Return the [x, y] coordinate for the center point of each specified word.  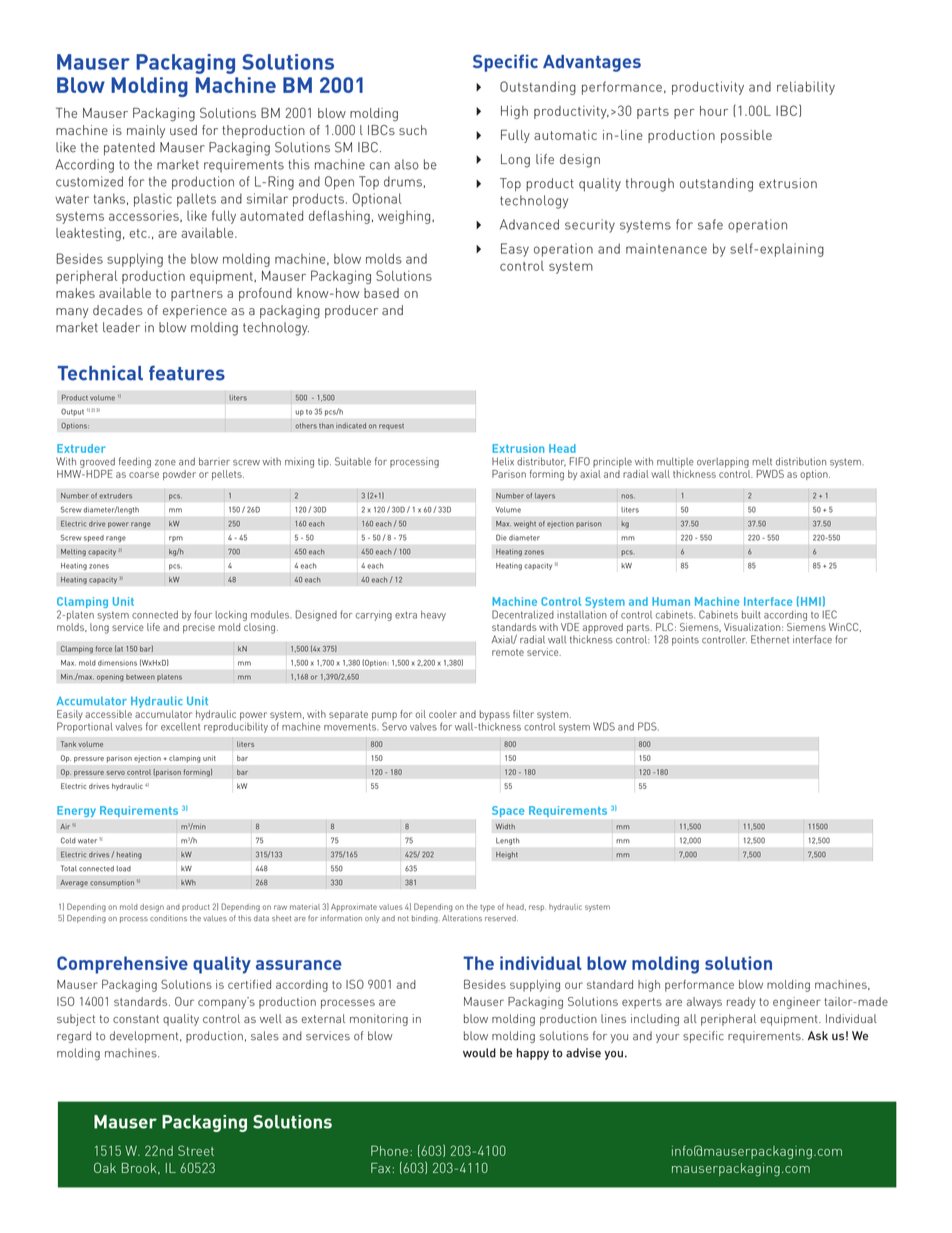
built [751, 614]
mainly [146, 131]
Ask [818, 1036]
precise [199, 628]
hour [714, 111]
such [413, 130]
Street [196, 1150]
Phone [391, 1150]
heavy [433, 616]
